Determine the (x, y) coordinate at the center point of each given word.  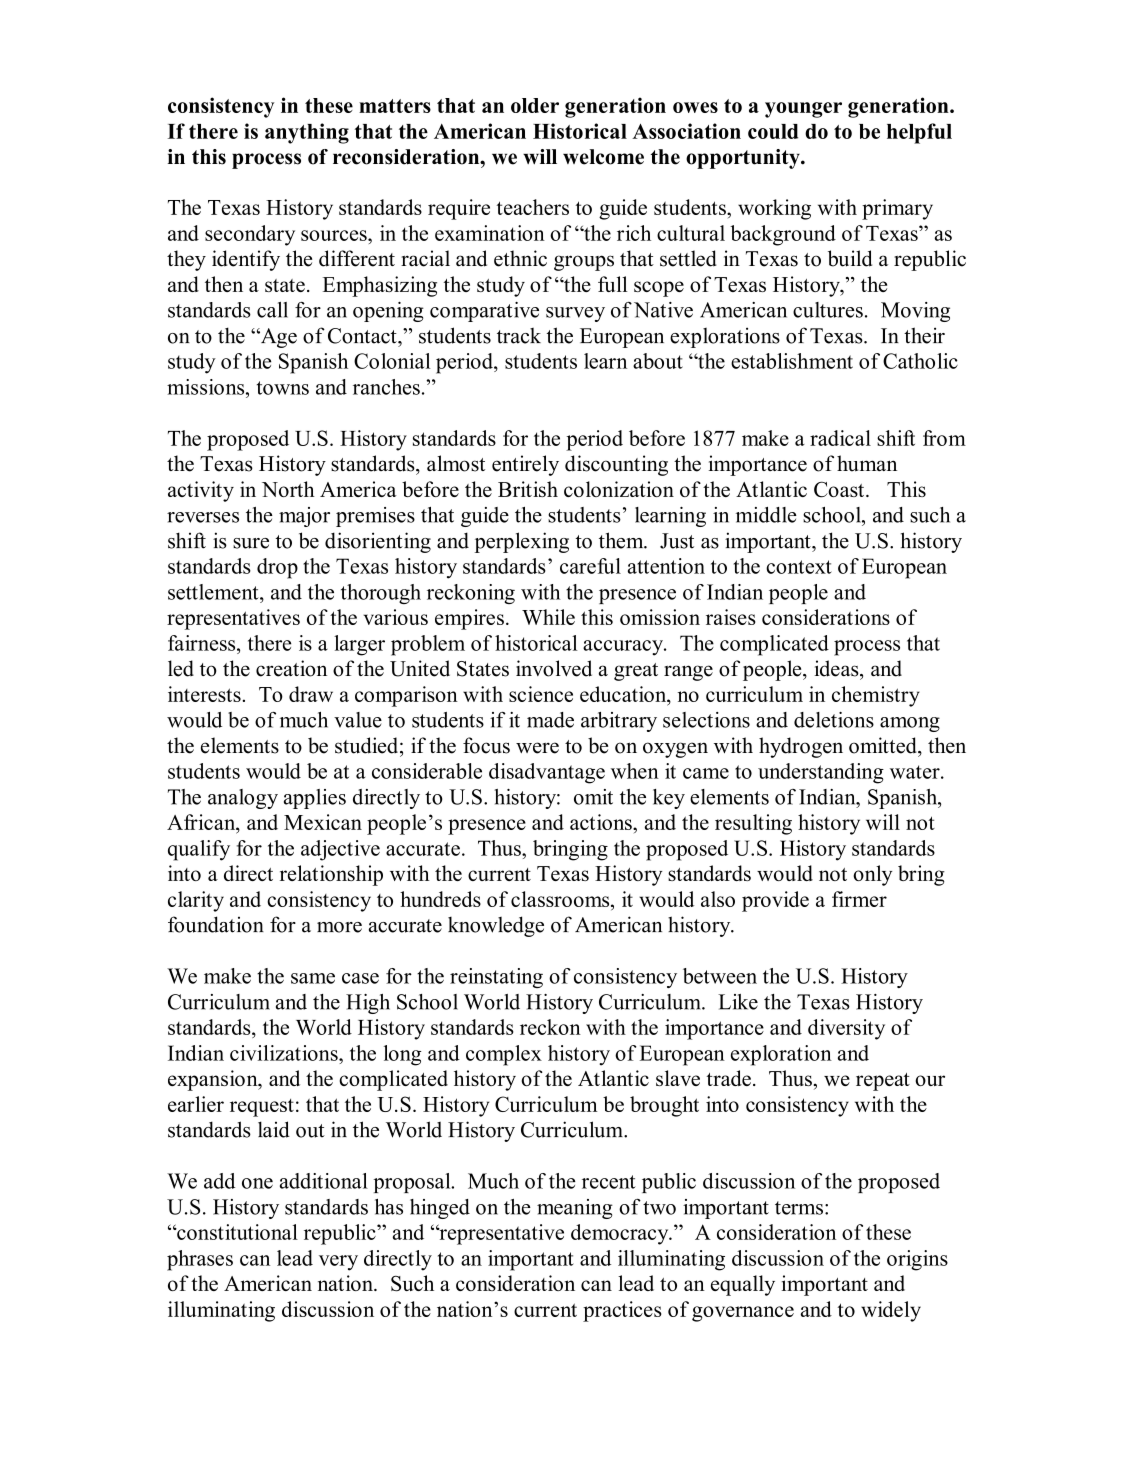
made (550, 720)
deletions (834, 720)
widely (891, 1311)
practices (622, 1311)
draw (311, 694)
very (338, 1263)
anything (307, 133)
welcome (603, 157)
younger (803, 110)
